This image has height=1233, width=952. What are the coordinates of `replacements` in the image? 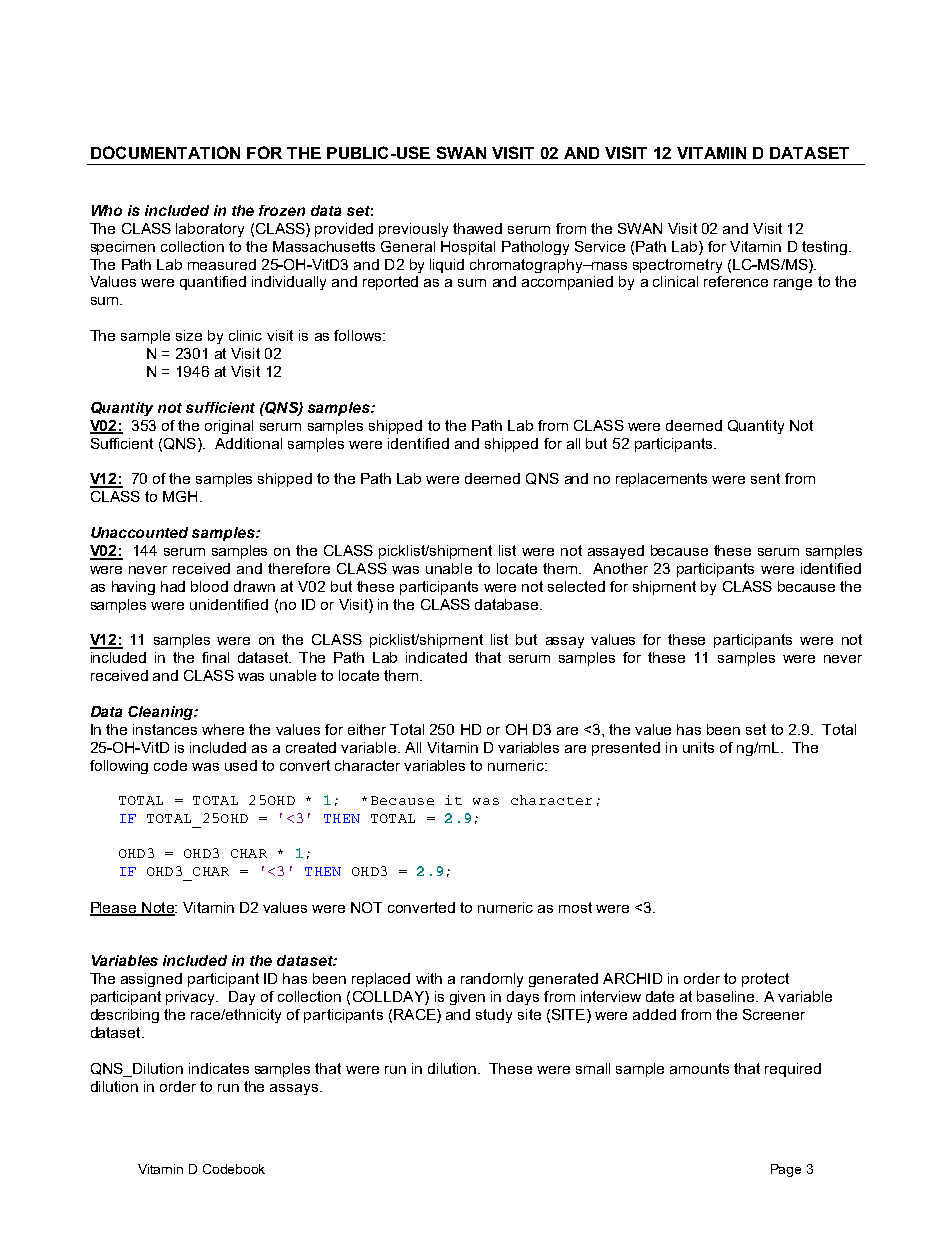 It's located at (661, 480).
